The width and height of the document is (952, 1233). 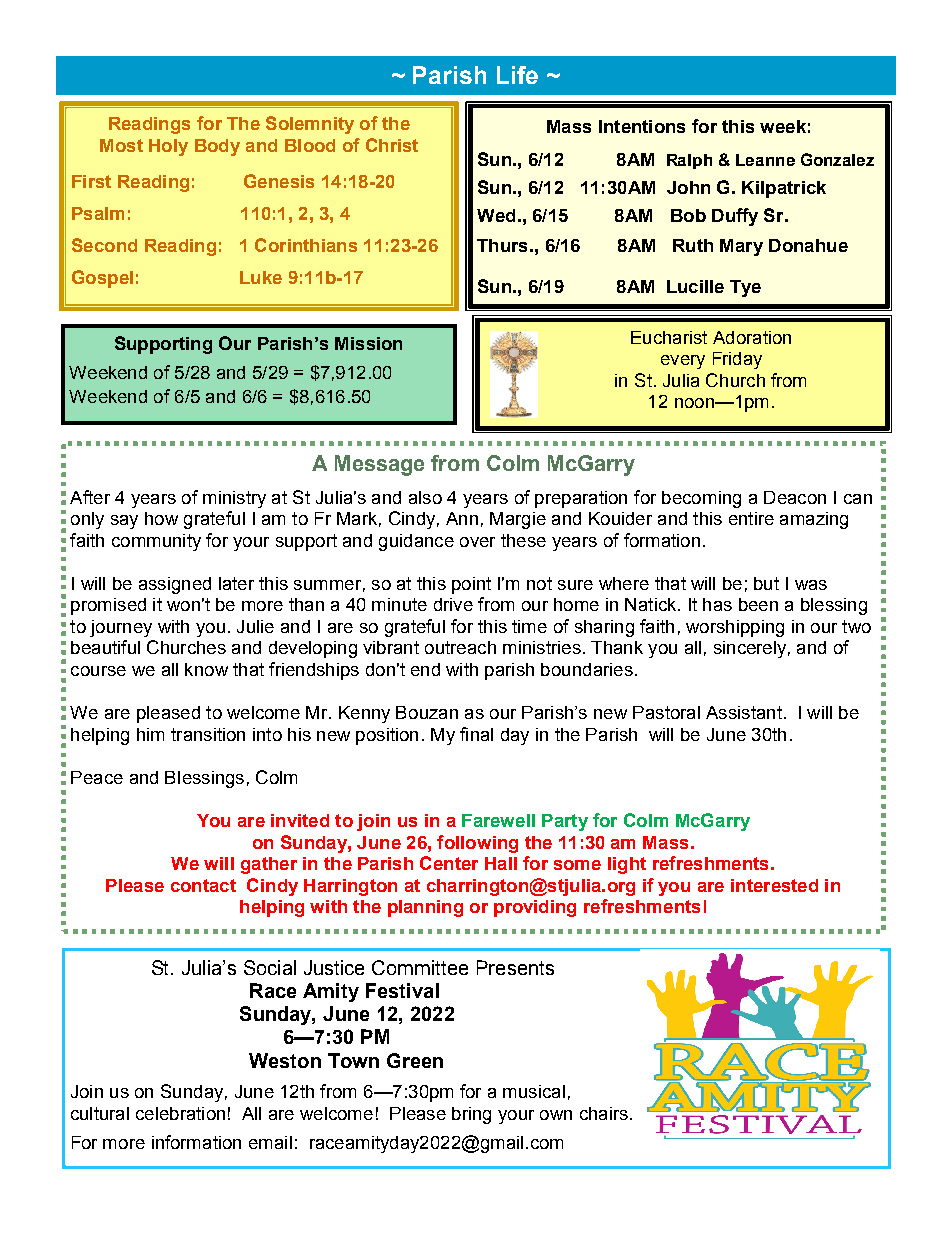 What do you see at coordinates (168, 147) in the document?
I see `Holy` at bounding box center [168, 147].
